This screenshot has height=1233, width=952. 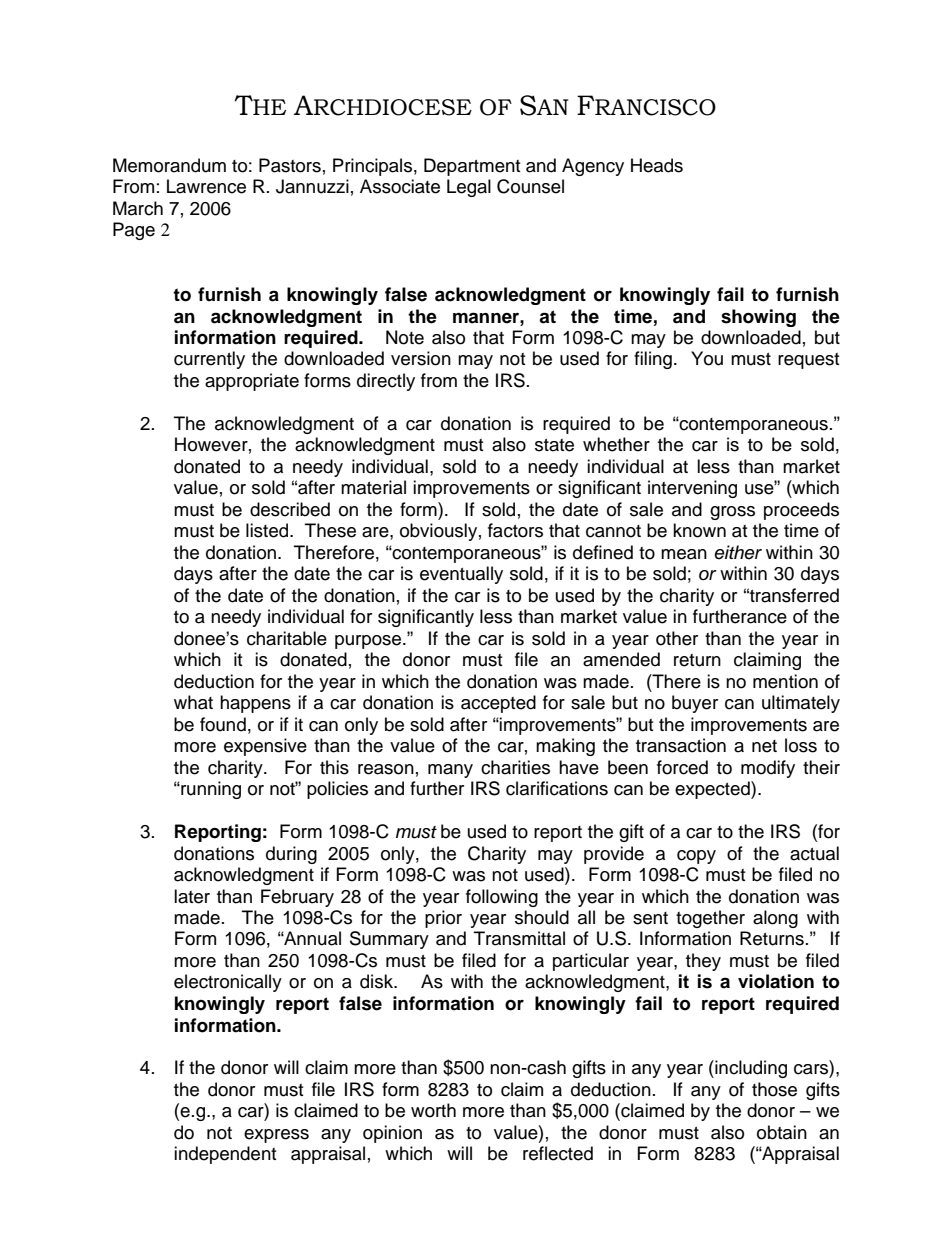 I want to click on many, so click(x=450, y=771).
